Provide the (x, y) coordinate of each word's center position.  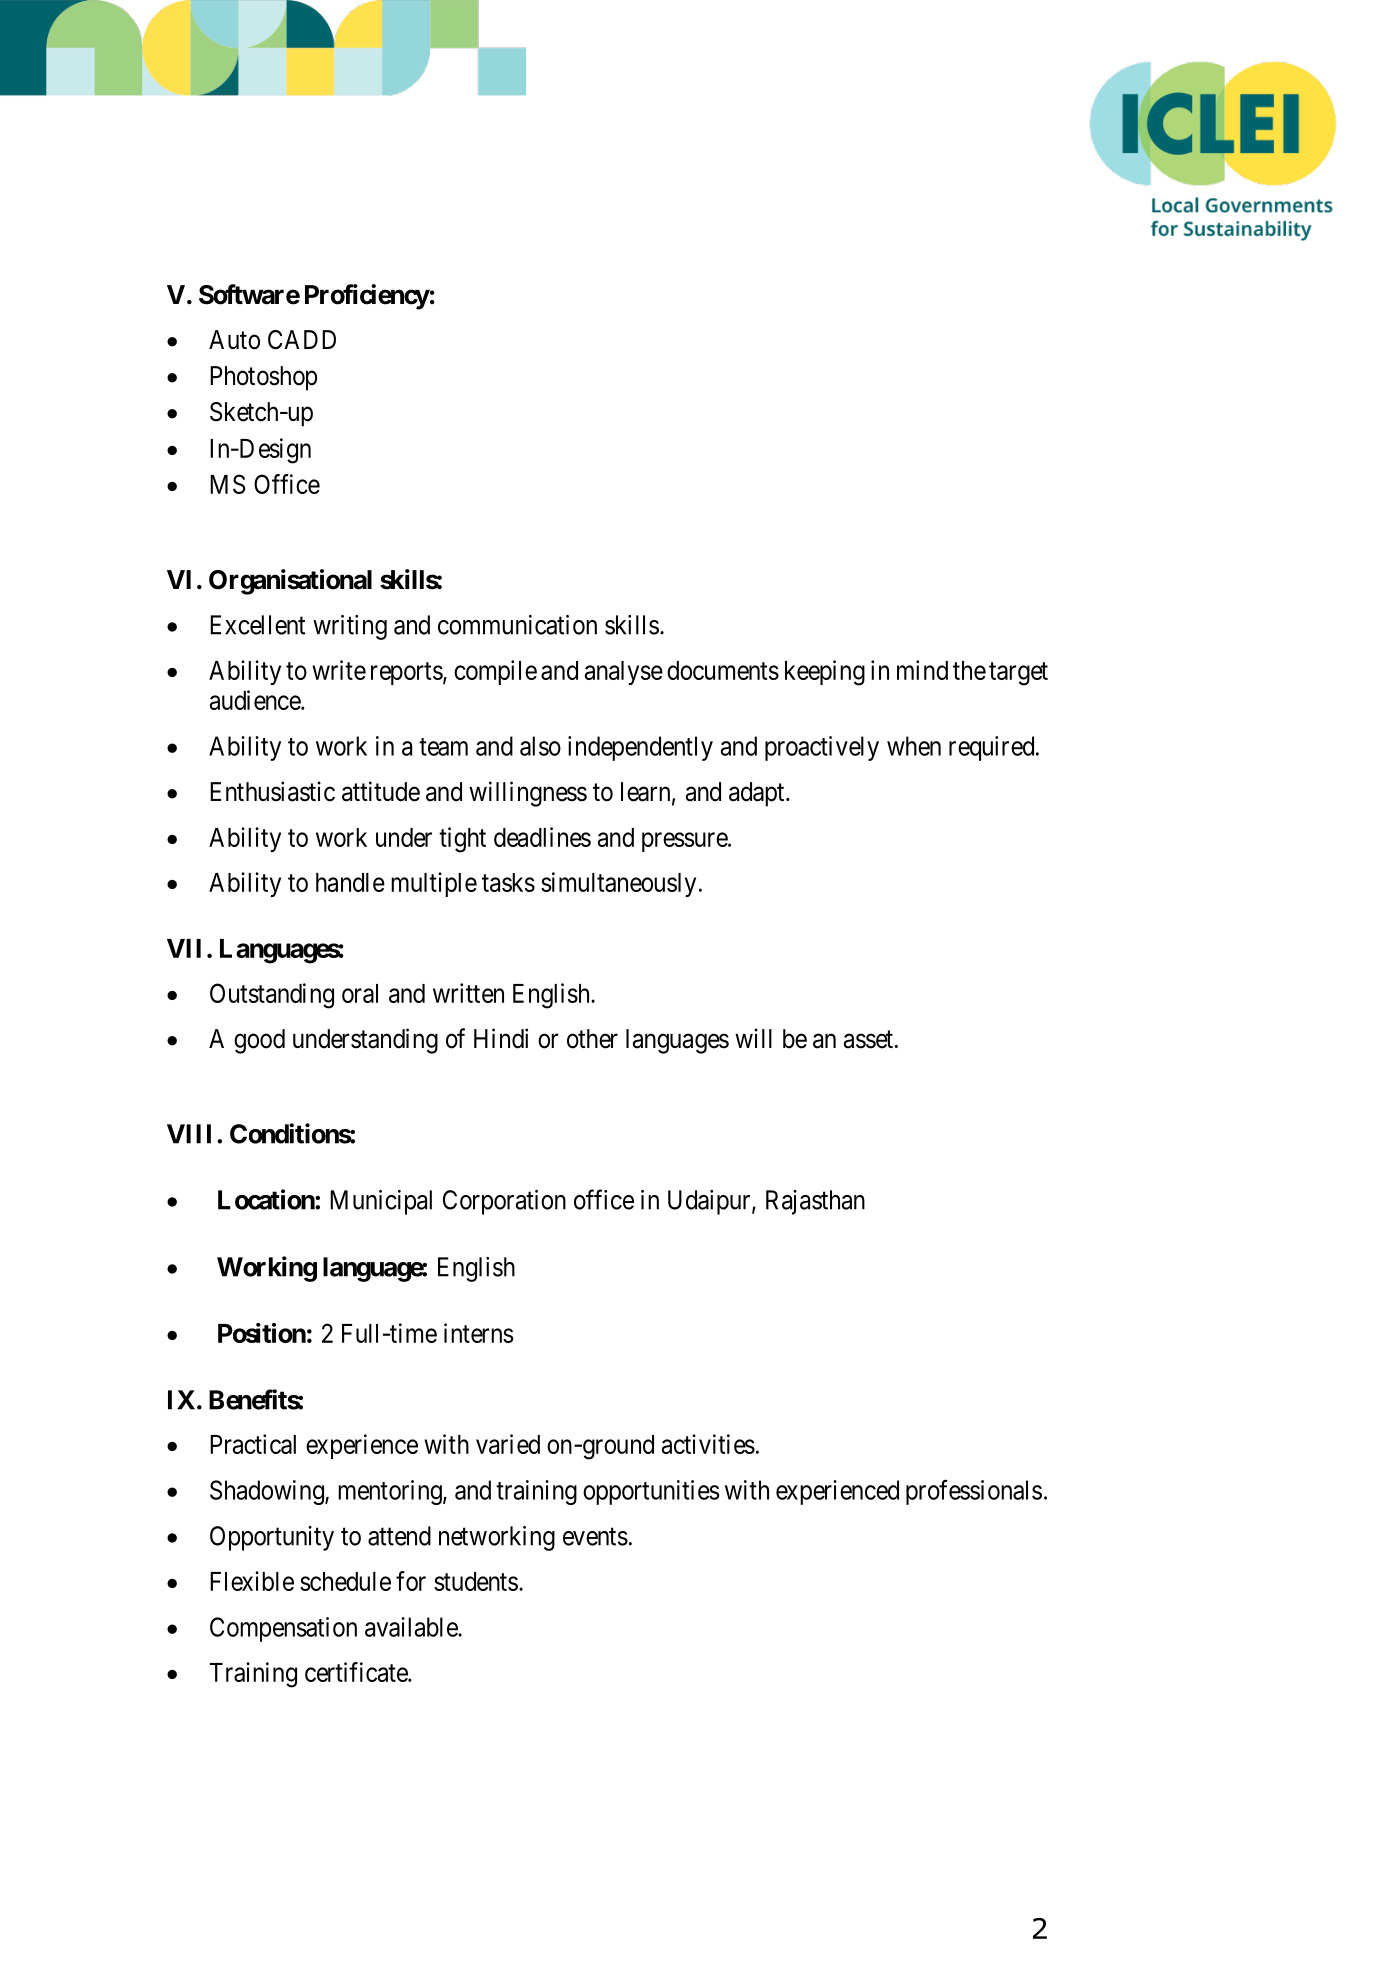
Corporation (504, 1202)
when (914, 746)
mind (922, 670)
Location (267, 1199)
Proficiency (367, 297)
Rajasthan (815, 1202)
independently (640, 748)
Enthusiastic (272, 791)
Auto (234, 340)
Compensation (283, 1629)
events (595, 1537)
